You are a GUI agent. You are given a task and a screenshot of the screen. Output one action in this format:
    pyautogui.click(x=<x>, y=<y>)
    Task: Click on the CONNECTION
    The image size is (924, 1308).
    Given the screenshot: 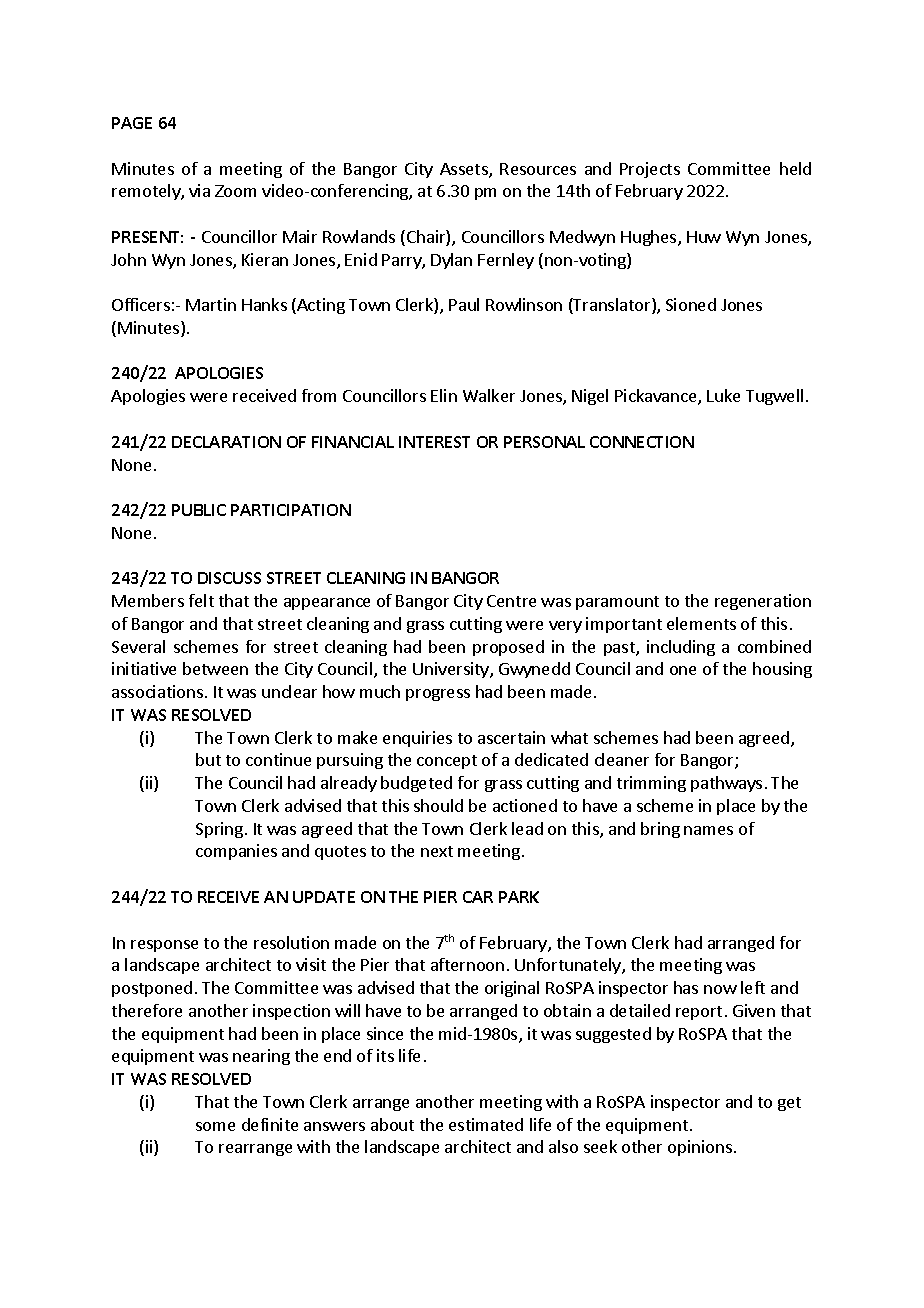 What is the action you would take?
    pyautogui.click(x=642, y=442)
